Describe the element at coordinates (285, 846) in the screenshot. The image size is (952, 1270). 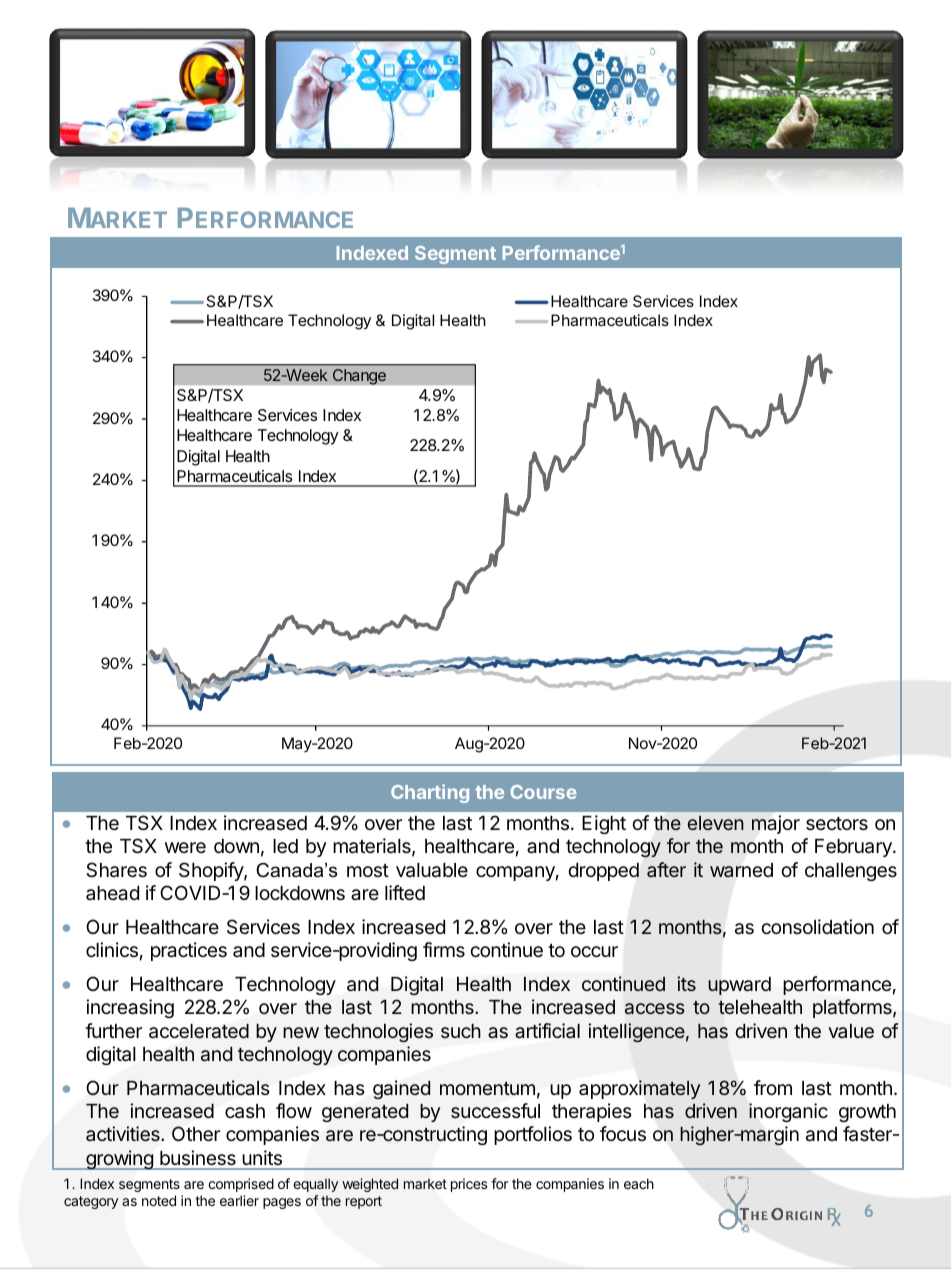
I see `led` at that location.
